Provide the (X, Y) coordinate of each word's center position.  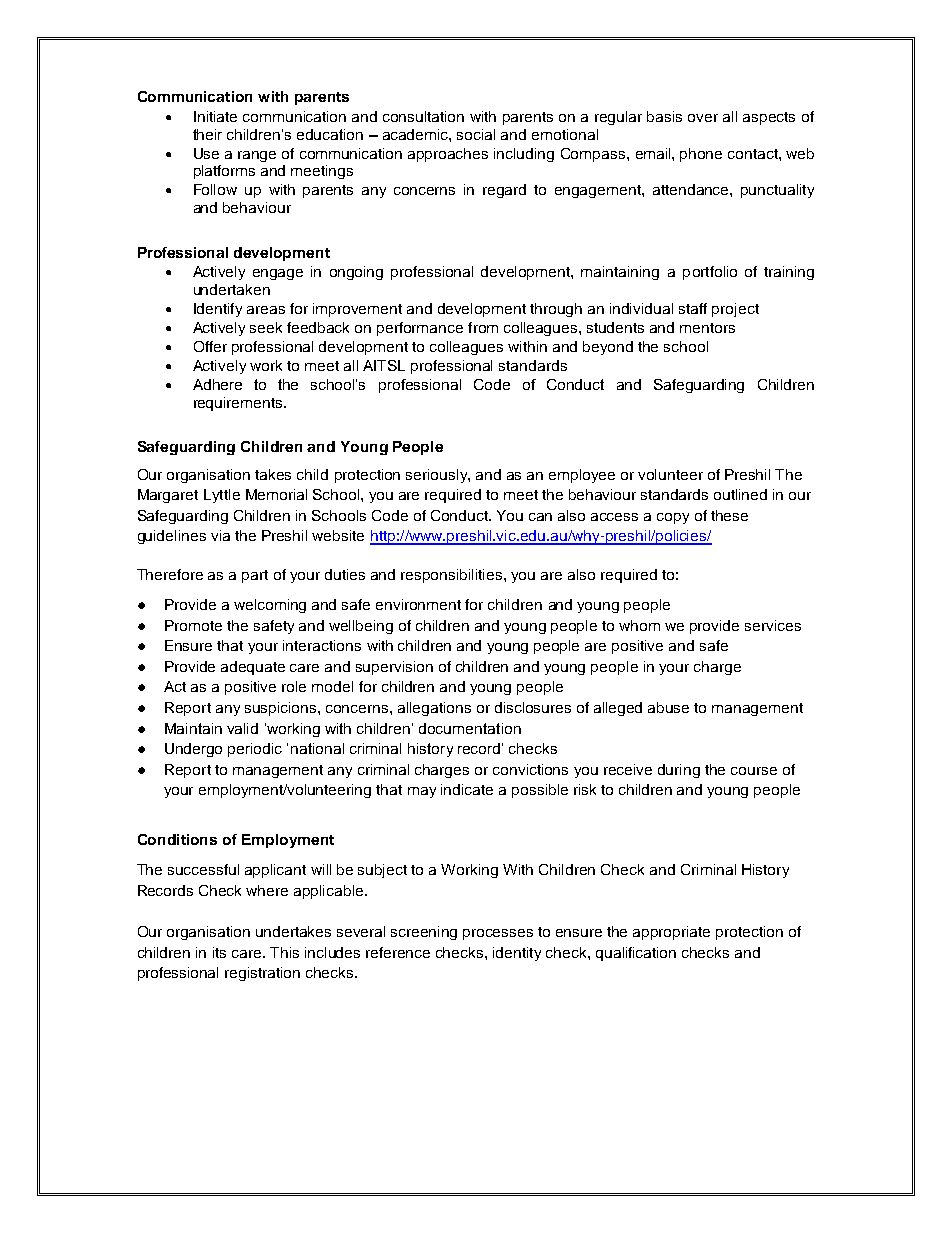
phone (701, 155)
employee (582, 476)
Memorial (276, 494)
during (679, 771)
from (483, 327)
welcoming (270, 606)
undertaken (232, 289)
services (773, 625)
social (476, 134)
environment (418, 604)
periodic (255, 750)
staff (693, 308)
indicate (467, 789)
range (257, 156)
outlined (740, 494)
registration (262, 974)
